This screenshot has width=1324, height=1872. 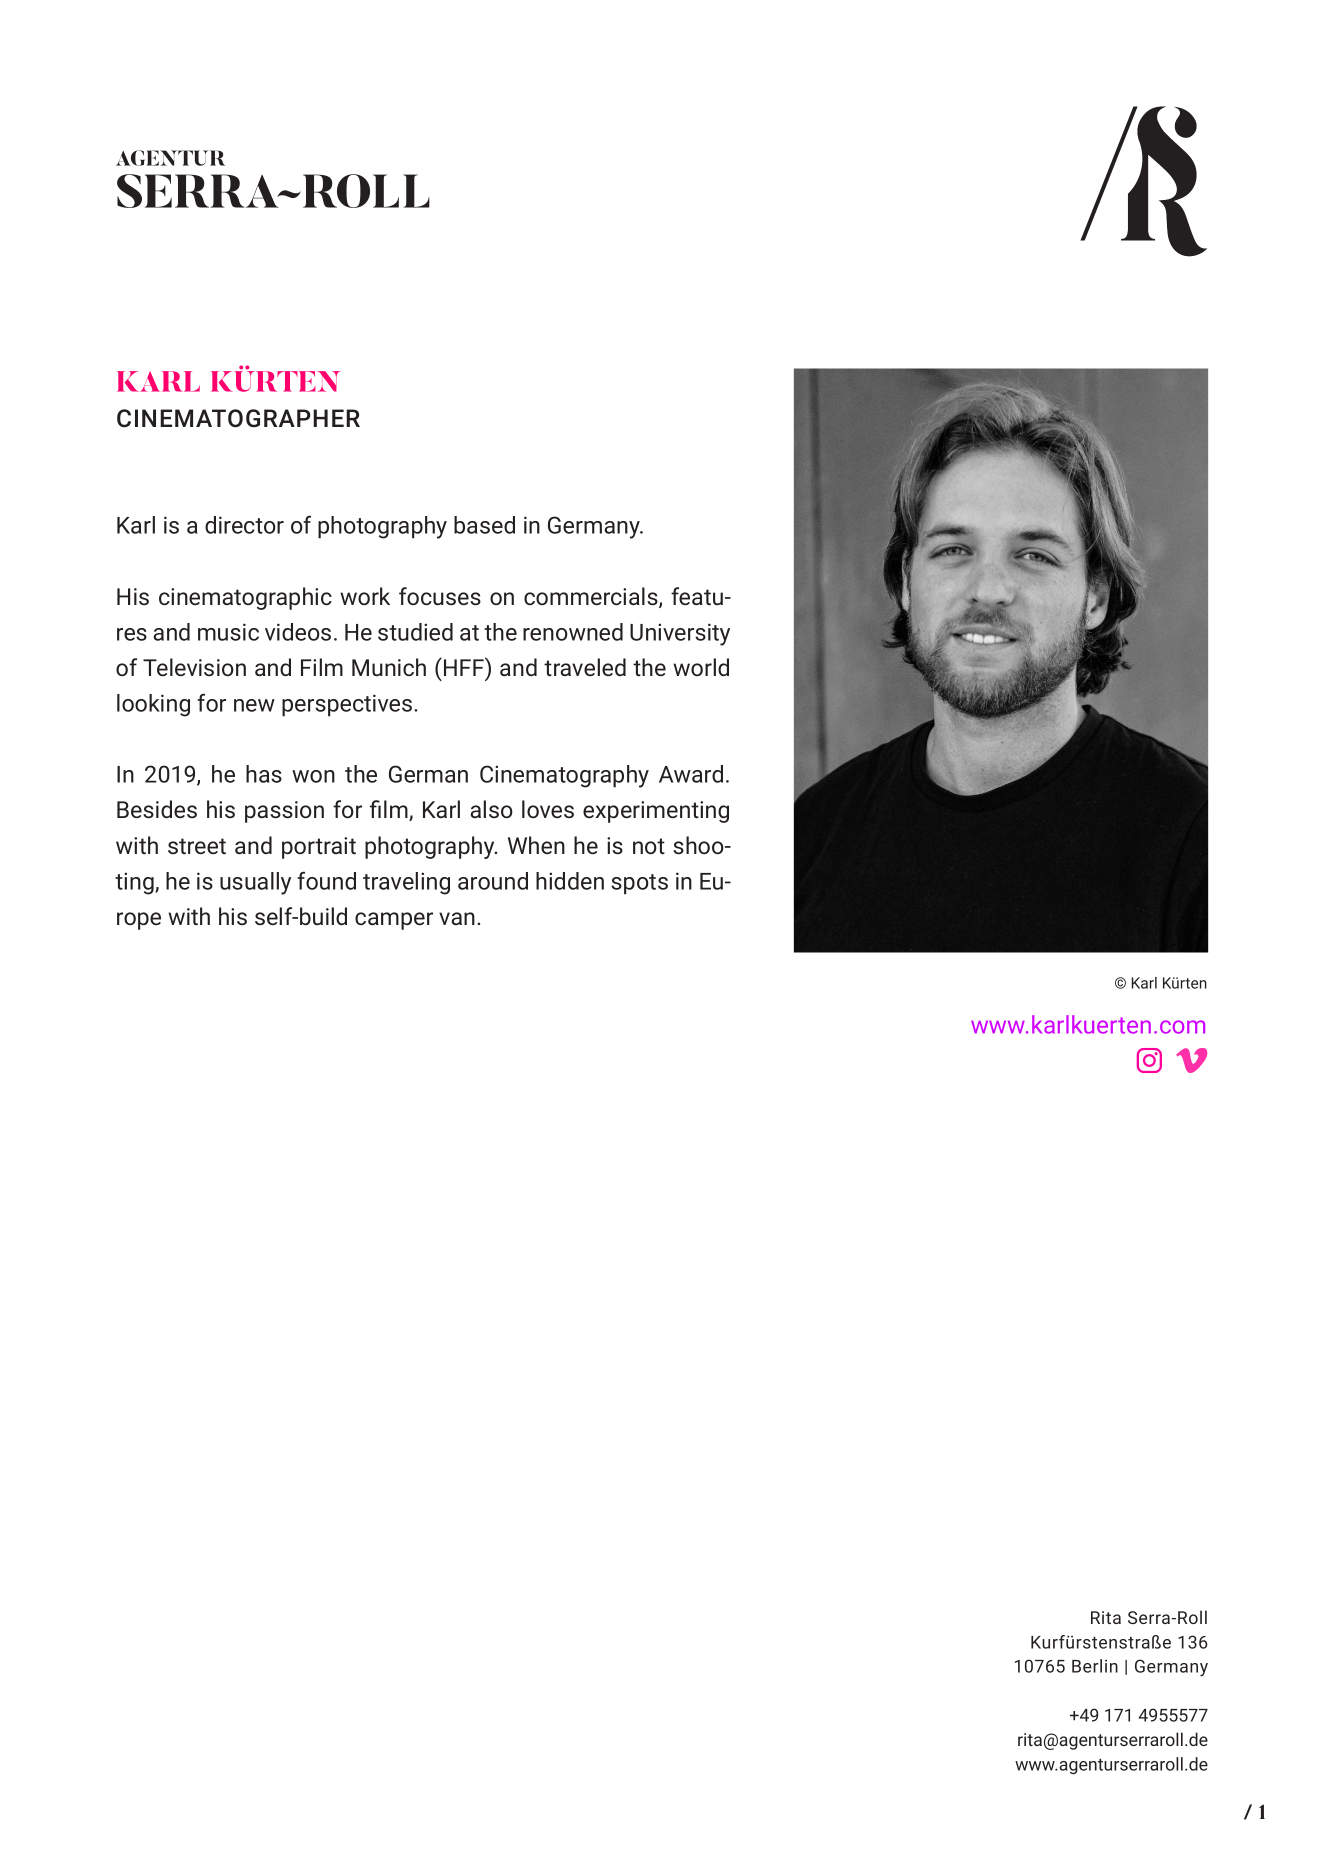 I want to click on Berlin, so click(x=1095, y=1666).
